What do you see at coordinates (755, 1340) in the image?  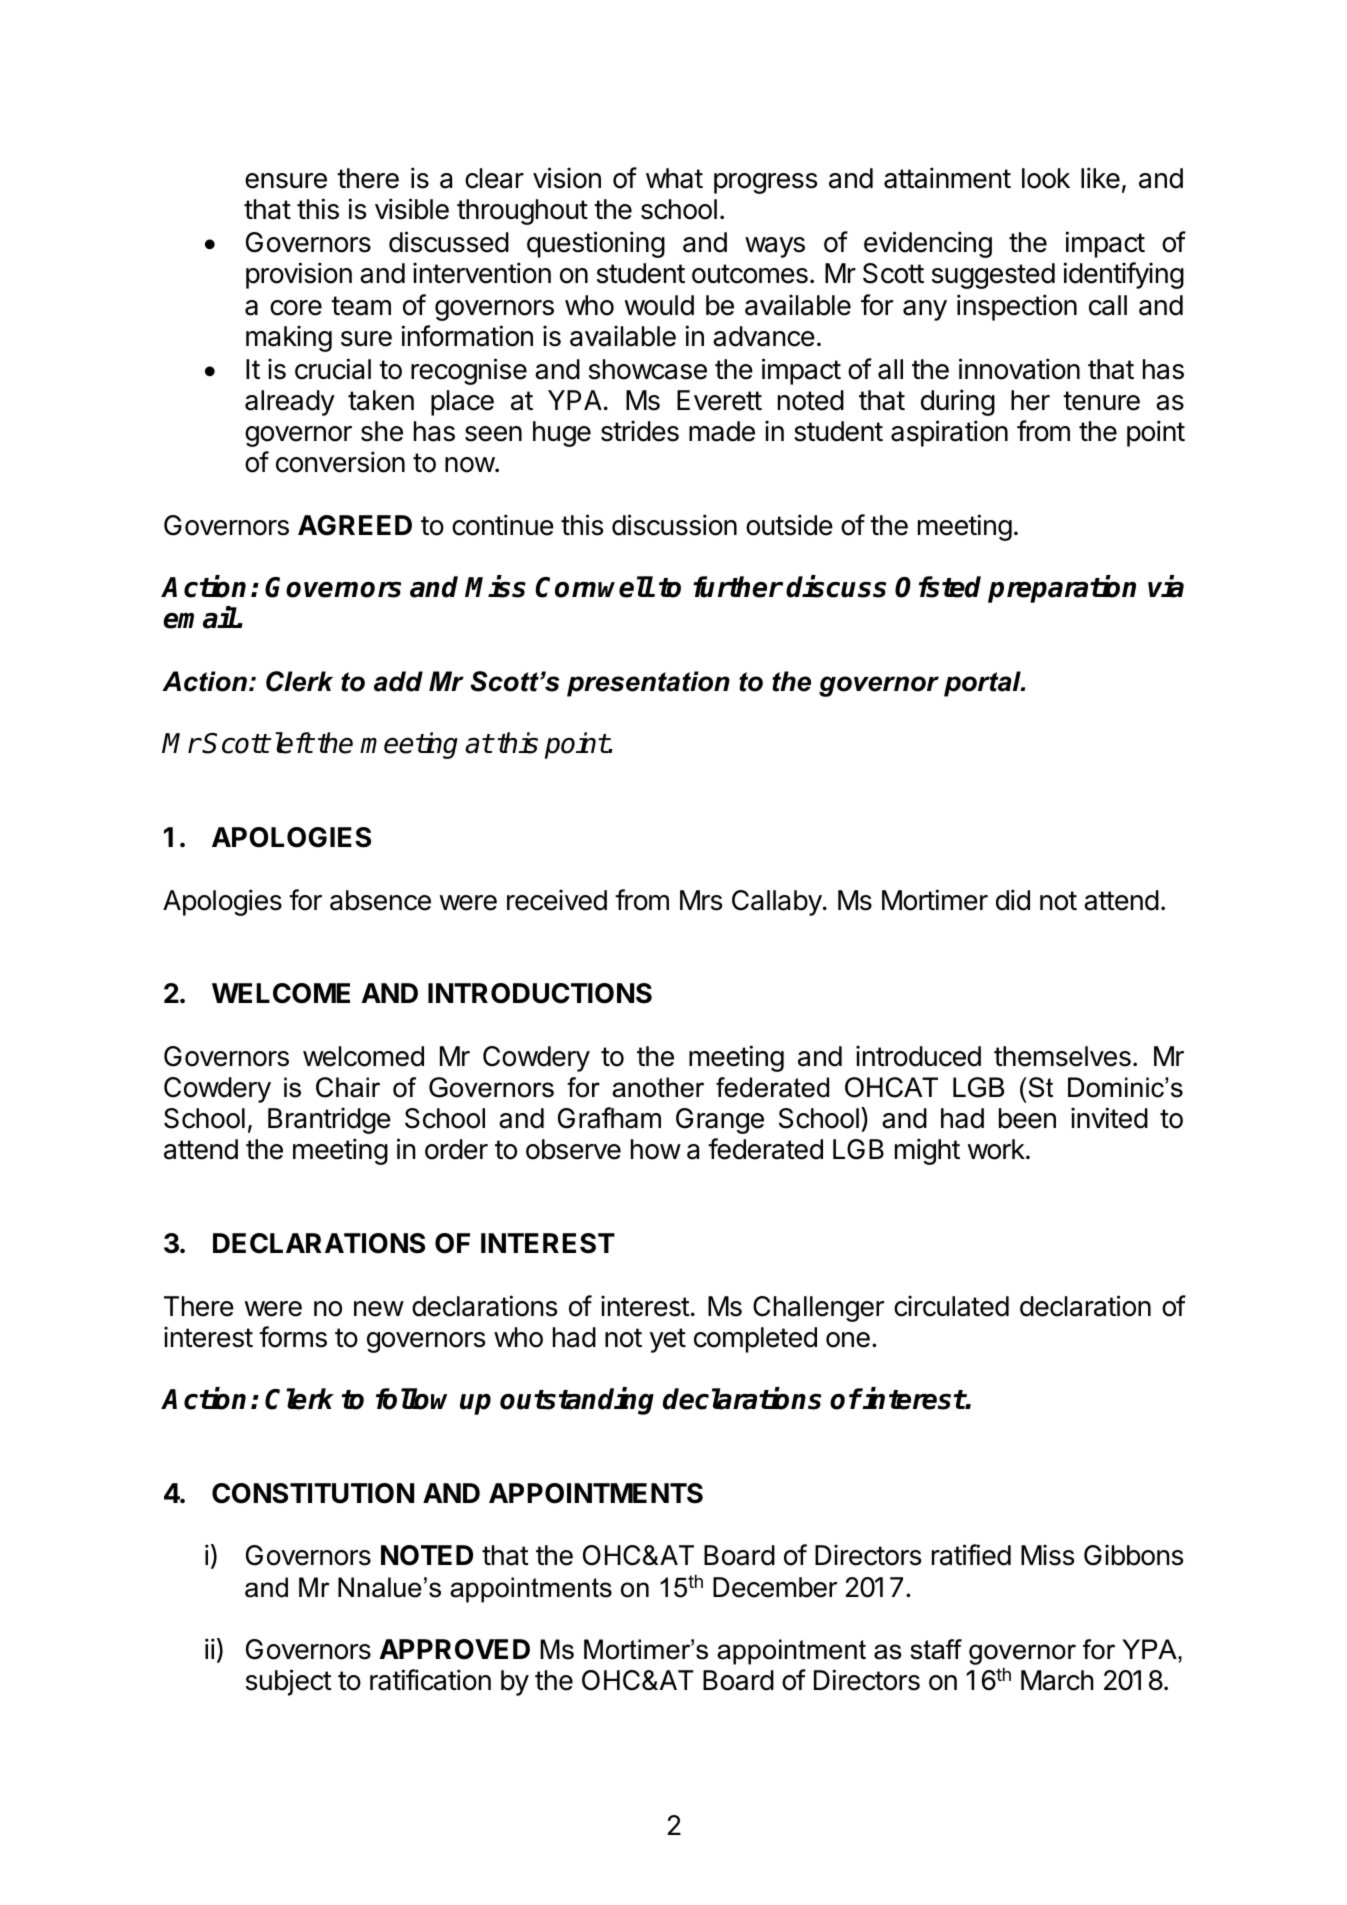 I see `completed` at bounding box center [755, 1340].
